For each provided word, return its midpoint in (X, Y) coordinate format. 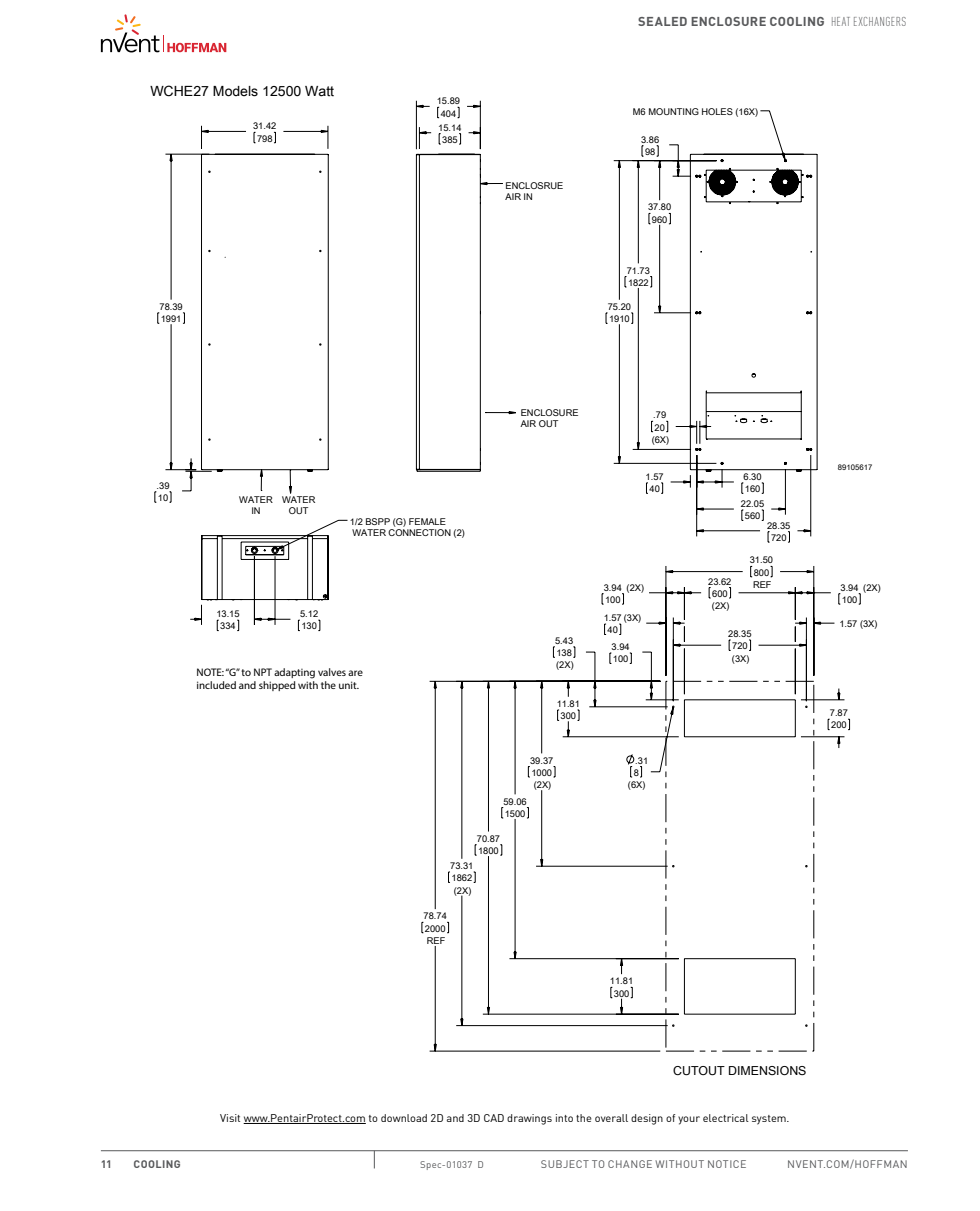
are (355, 673)
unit (349, 685)
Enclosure (728, 21)
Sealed (662, 21)
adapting (294, 673)
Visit (230, 1118)
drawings (529, 1119)
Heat (841, 21)
